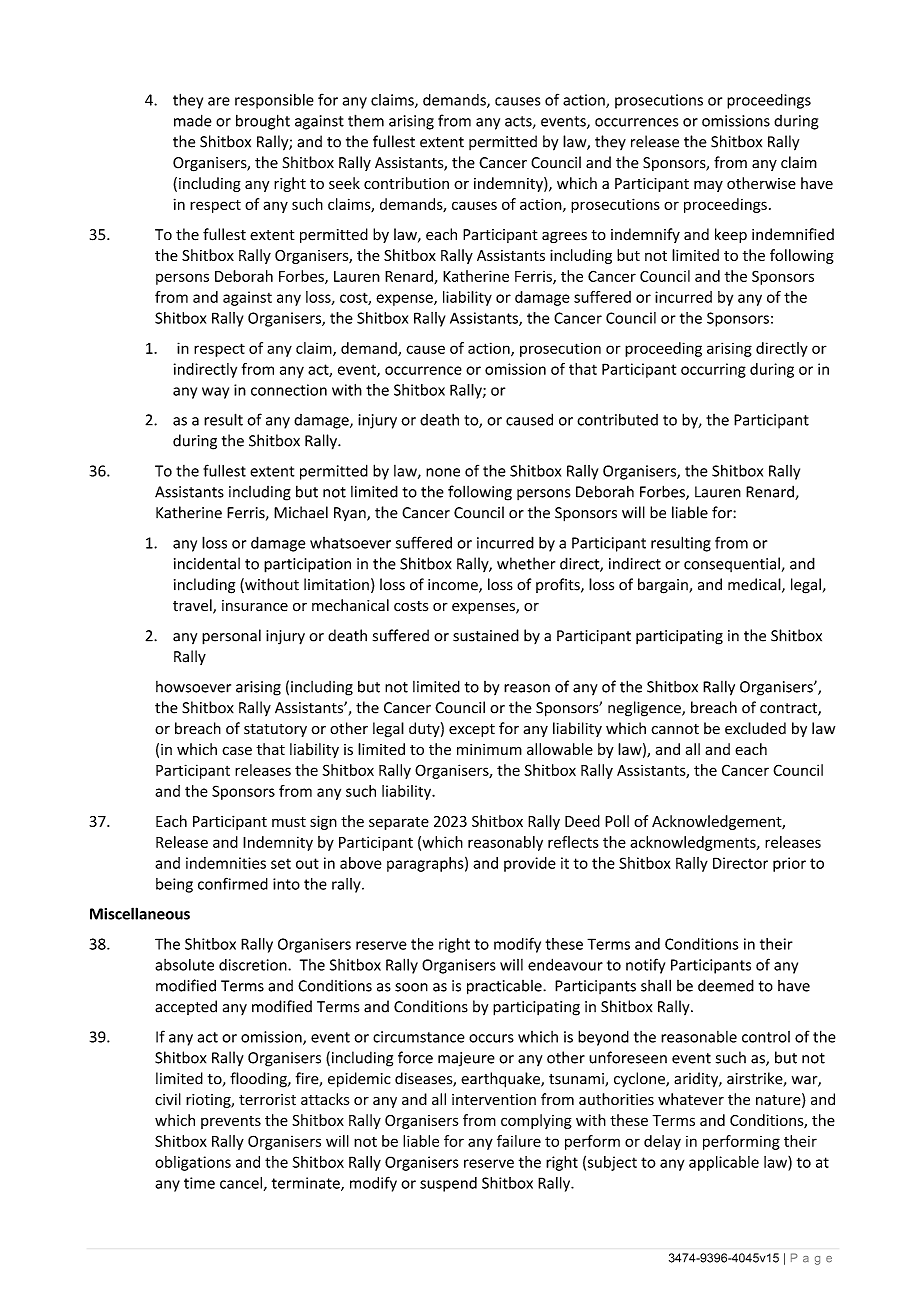 This page has width=924, height=1308. What do you see at coordinates (486, 635) in the page?
I see `sustained` at bounding box center [486, 635].
